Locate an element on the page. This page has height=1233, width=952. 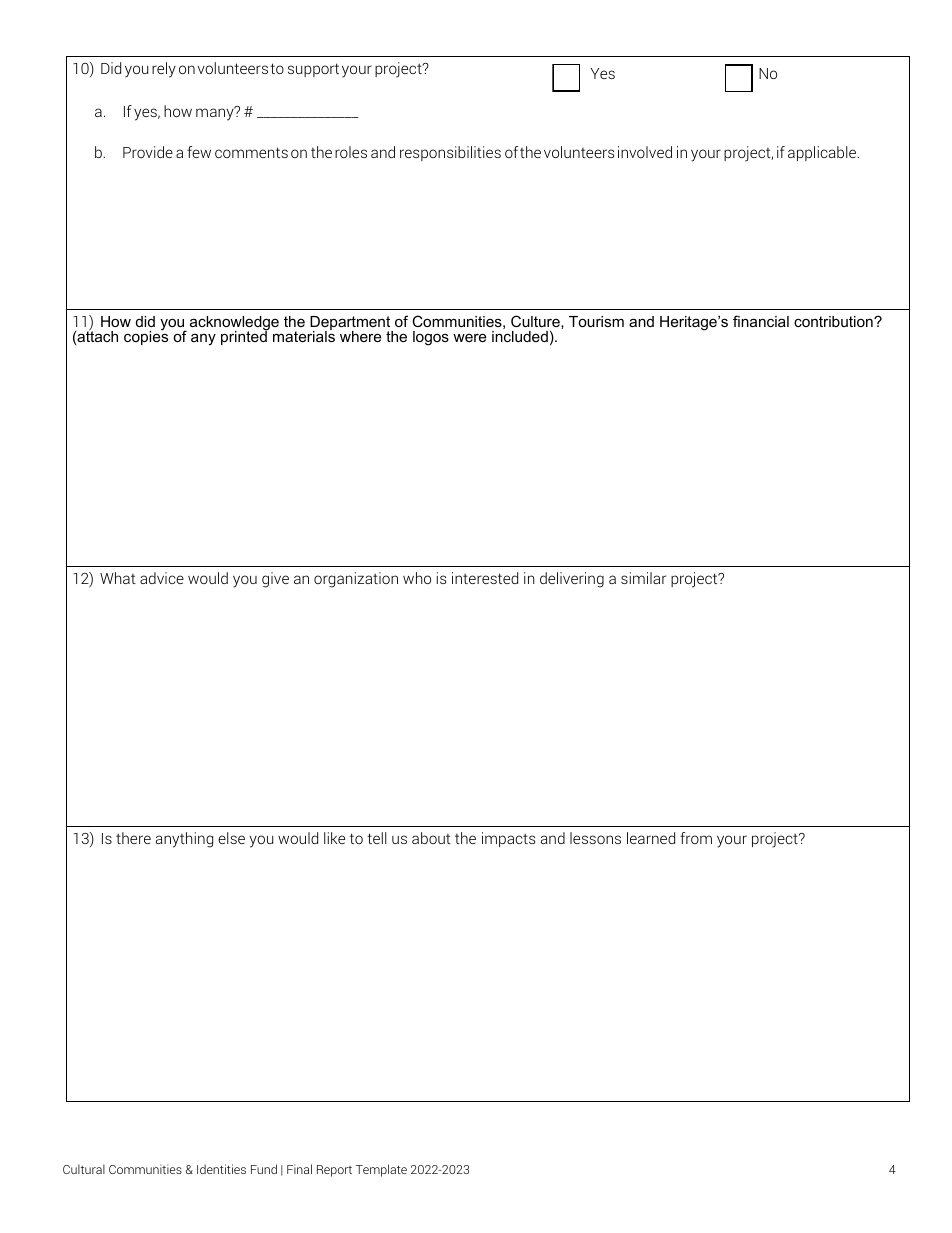
similar is located at coordinates (643, 578).
